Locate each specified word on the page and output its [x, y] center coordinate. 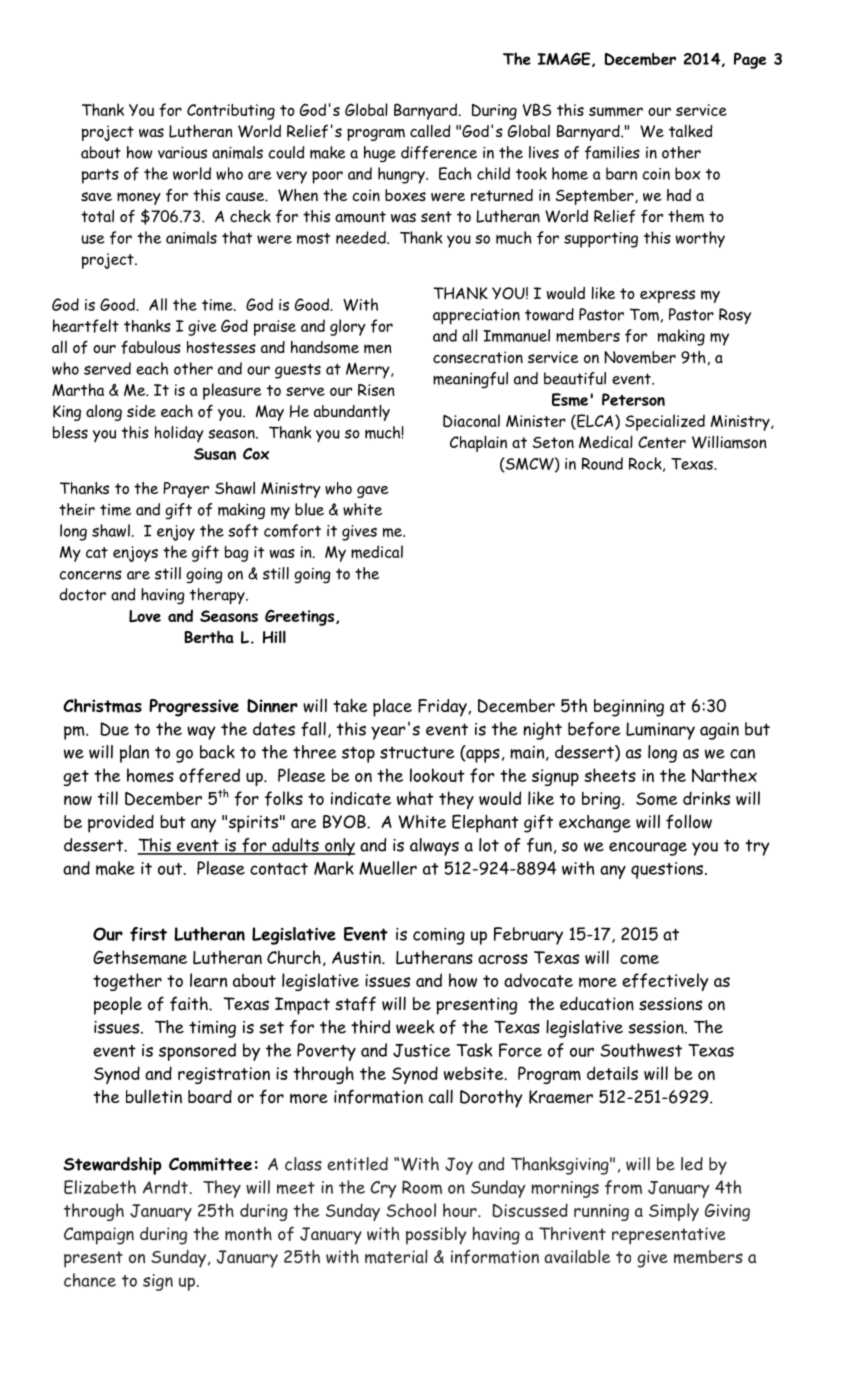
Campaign [99, 1236]
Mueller [388, 868]
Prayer [186, 490]
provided [121, 824]
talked [690, 131]
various [182, 153]
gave [373, 492]
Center [662, 442]
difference [439, 152]
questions [667, 870]
